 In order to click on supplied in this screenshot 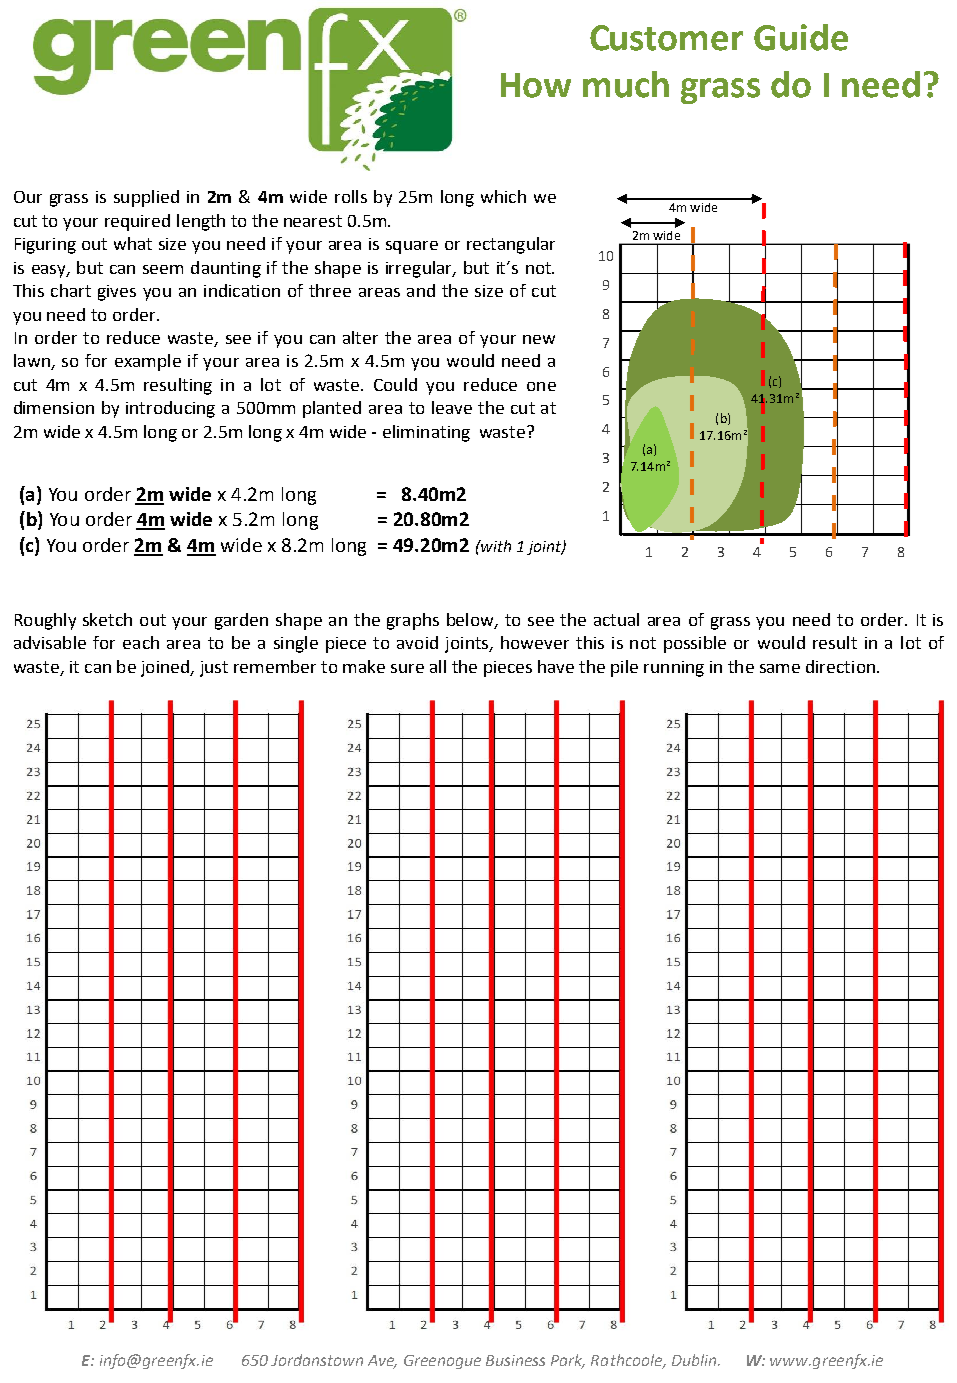, I will do `click(146, 198)`.
